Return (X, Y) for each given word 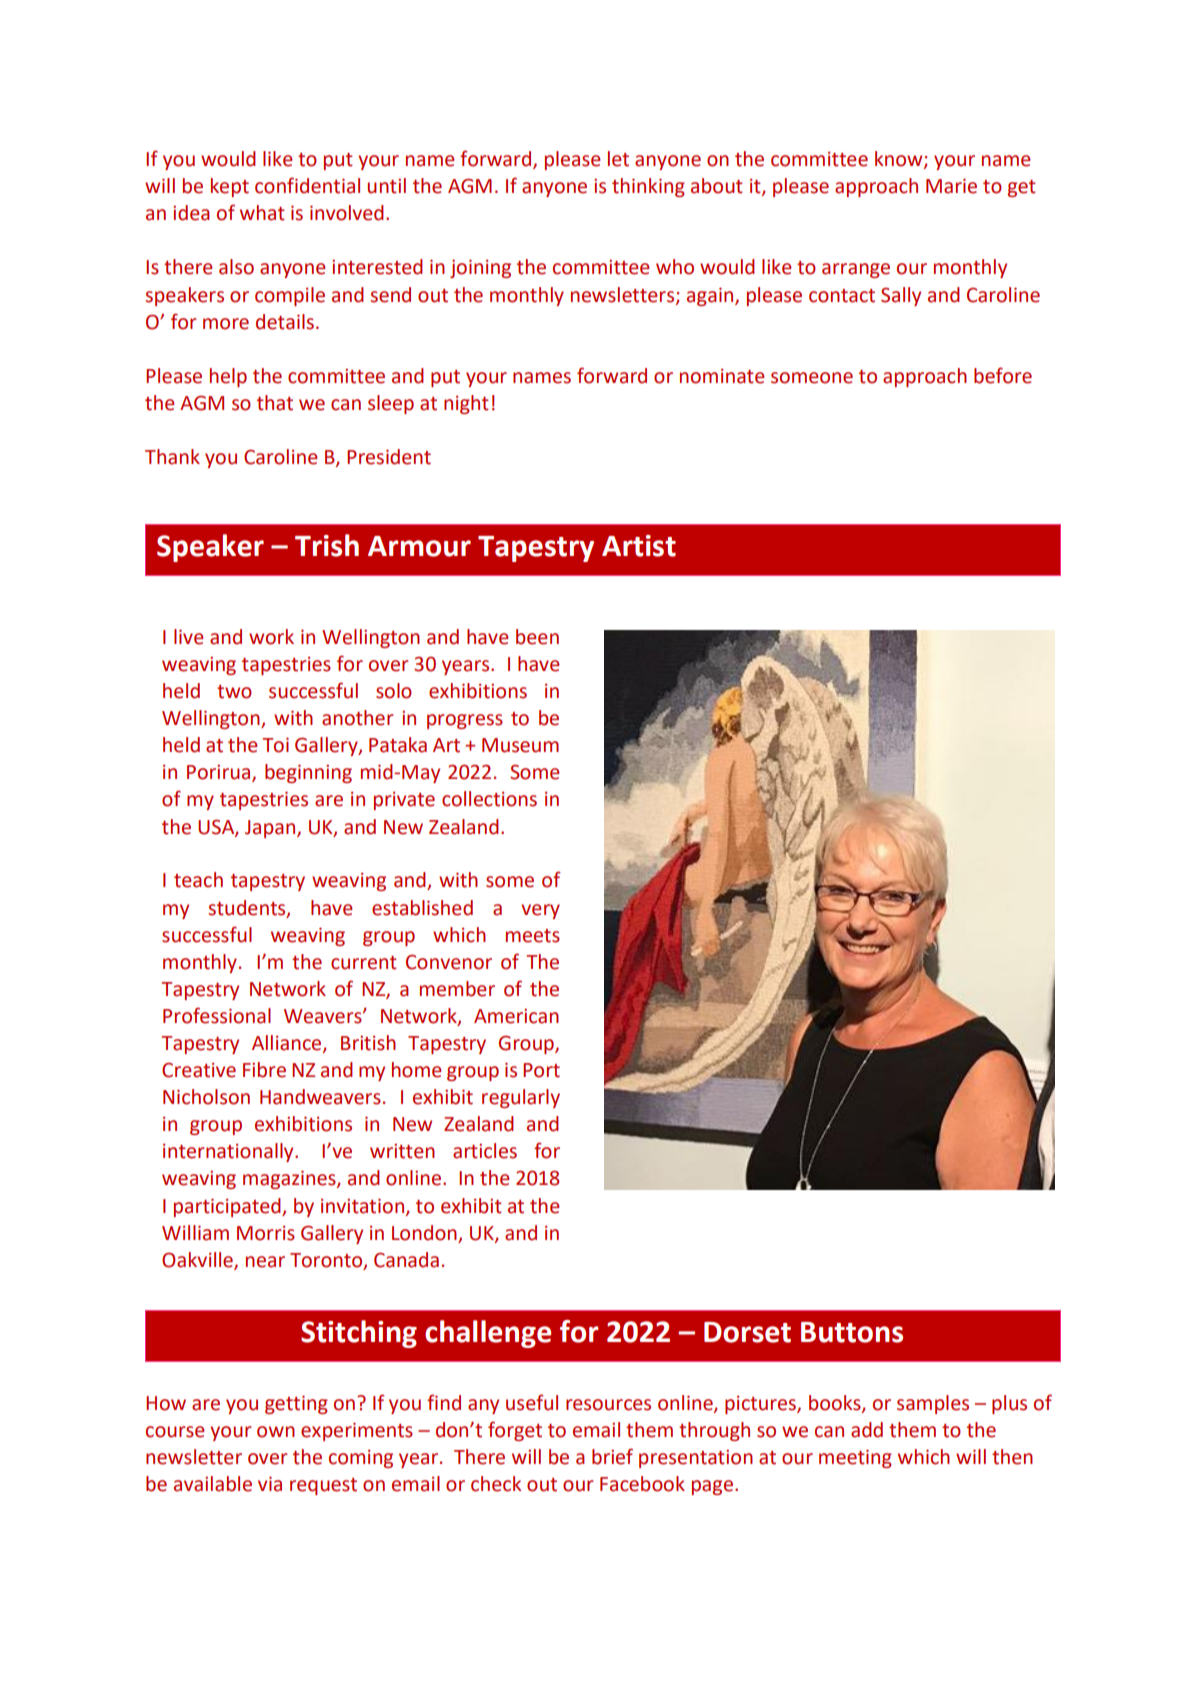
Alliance (288, 1044)
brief (612, 1456)
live (188, 637)
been (537, 637)
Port (541, 1070)
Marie (951, 186)
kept (230, 187)
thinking (648, 187)
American (516, 1016)
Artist (639, 546)
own (276, 1432)
